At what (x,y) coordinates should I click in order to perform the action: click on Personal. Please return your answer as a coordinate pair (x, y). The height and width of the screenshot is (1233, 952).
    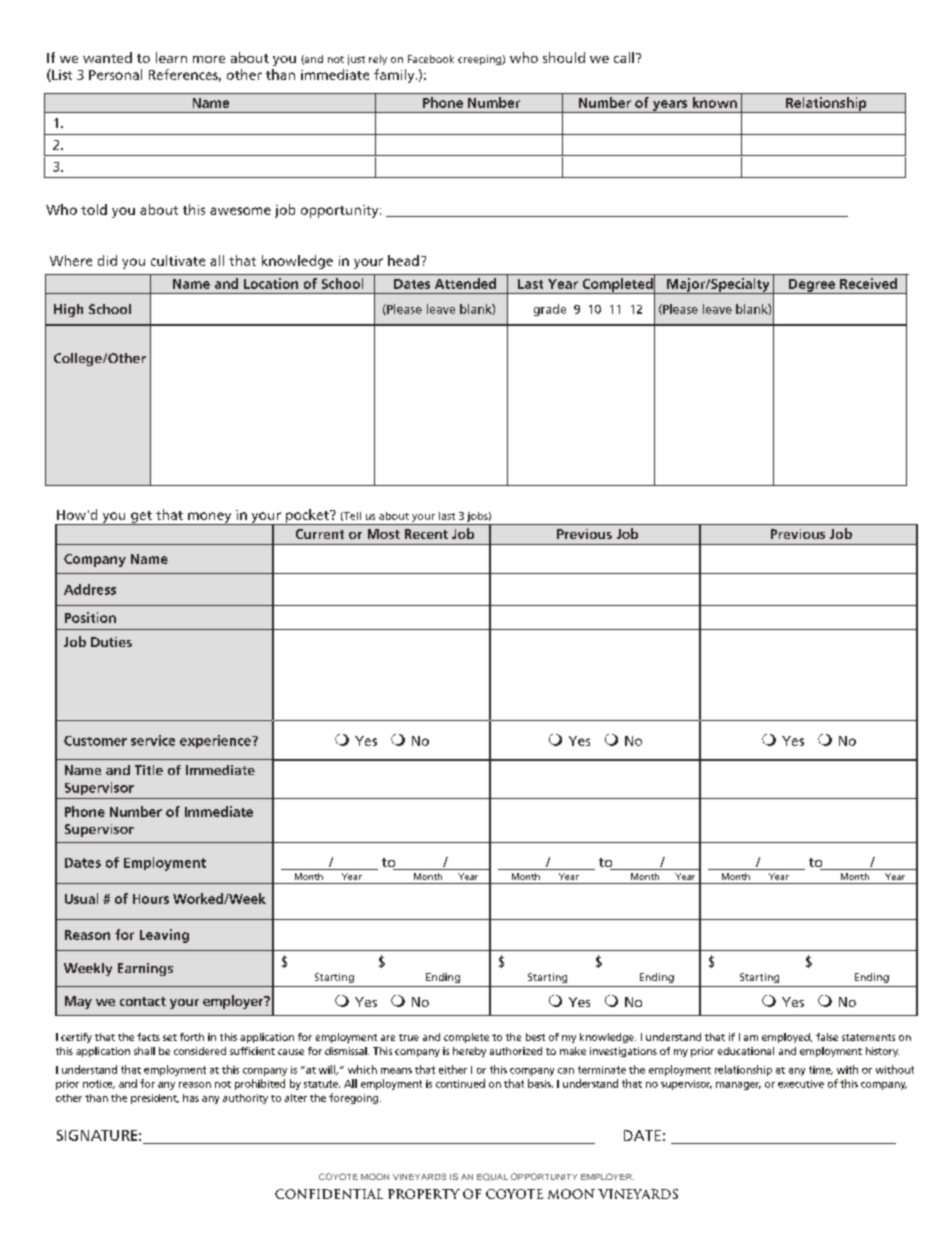
    Looking at the image, I should click on (115, 74).
